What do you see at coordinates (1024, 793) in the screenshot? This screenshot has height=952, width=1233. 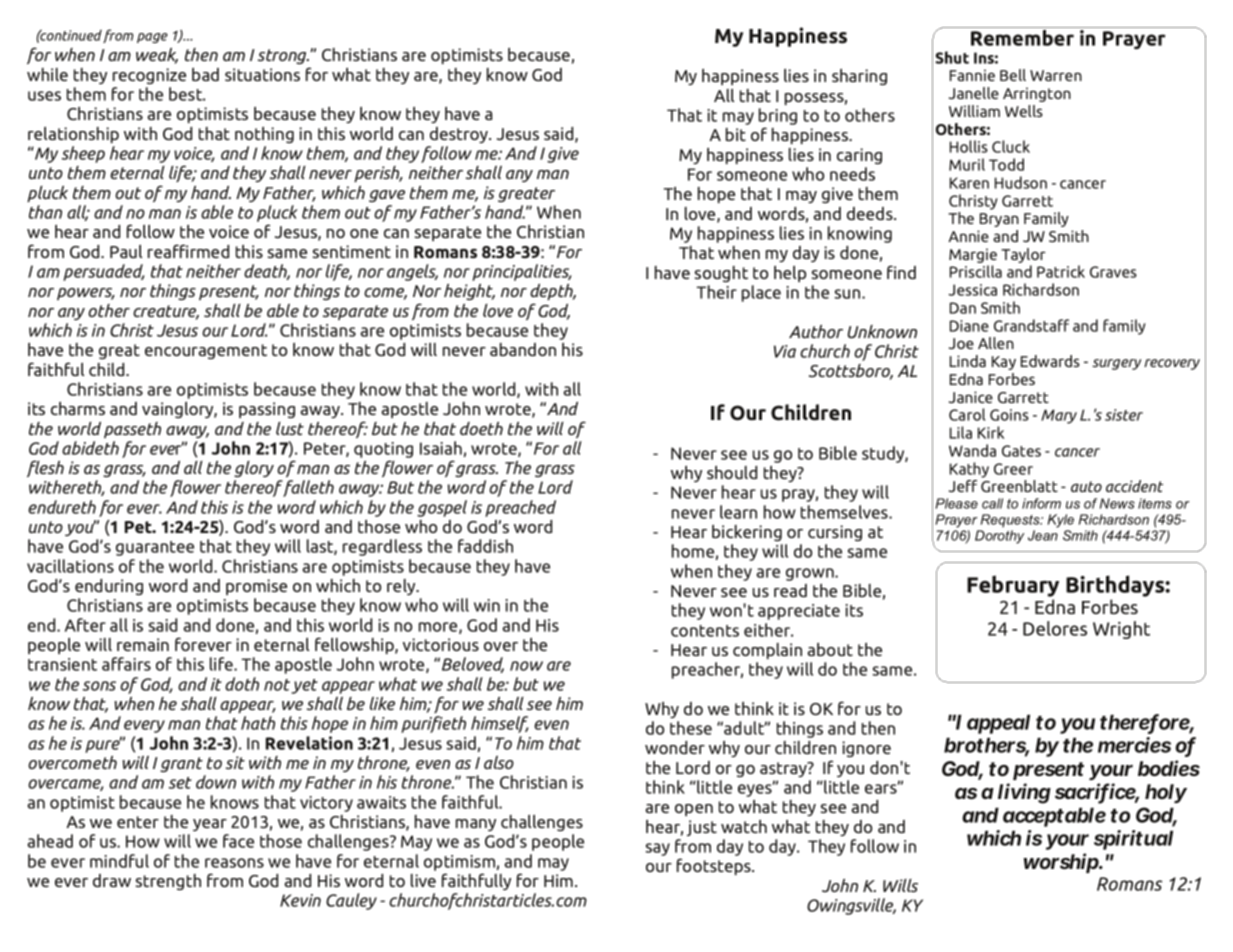 I see `living` at bounding box center [1024, 793].
